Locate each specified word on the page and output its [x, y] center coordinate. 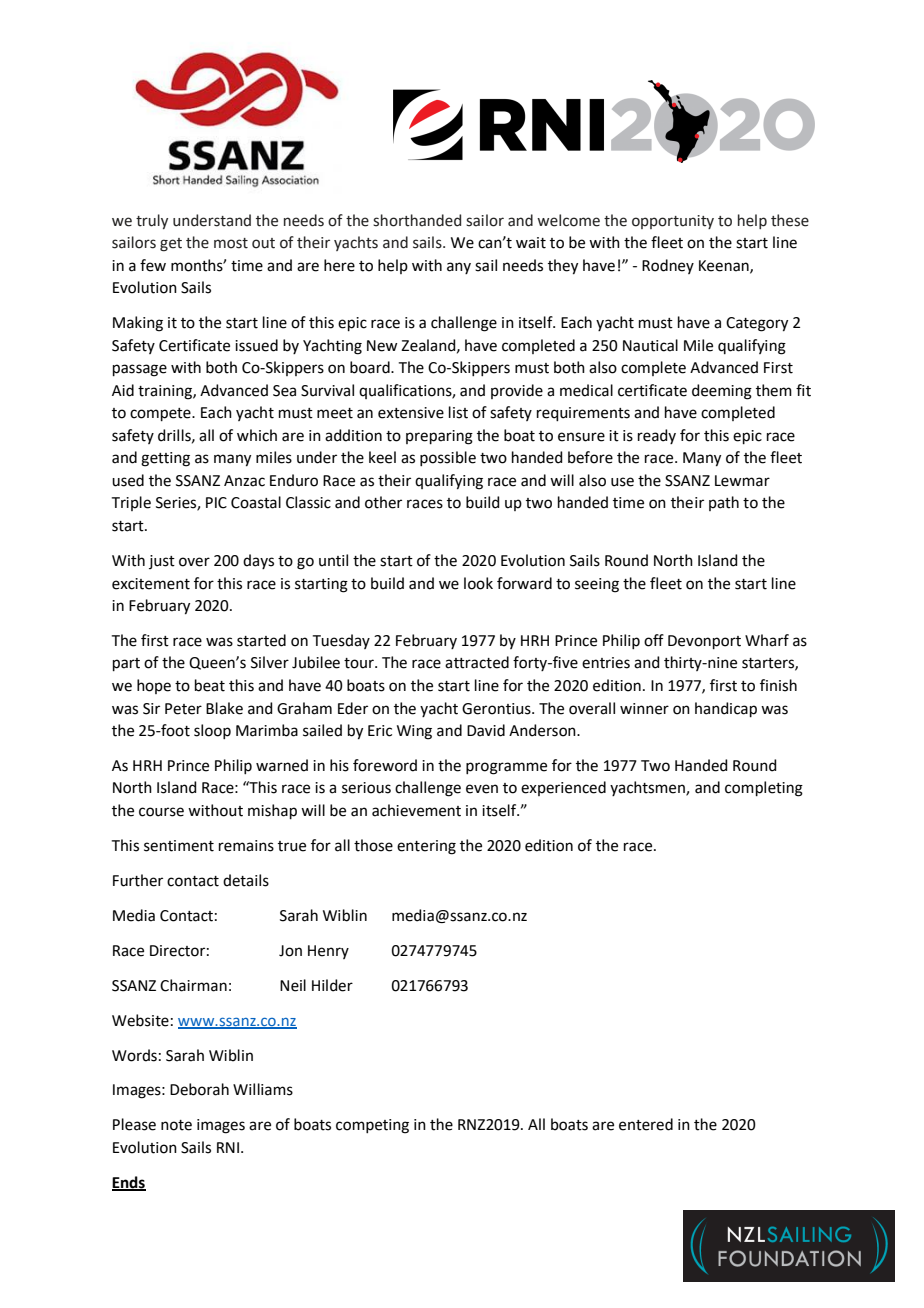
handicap [726, 709]
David [486, 730]
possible [448, 458]
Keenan [725, 266]
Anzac [244, 481]
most [231, 243]
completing [764, 789]
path [724, 503]
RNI [229, 1147]
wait [531, 243]
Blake [224, 708]
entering [426, 847]
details [246, 880]
